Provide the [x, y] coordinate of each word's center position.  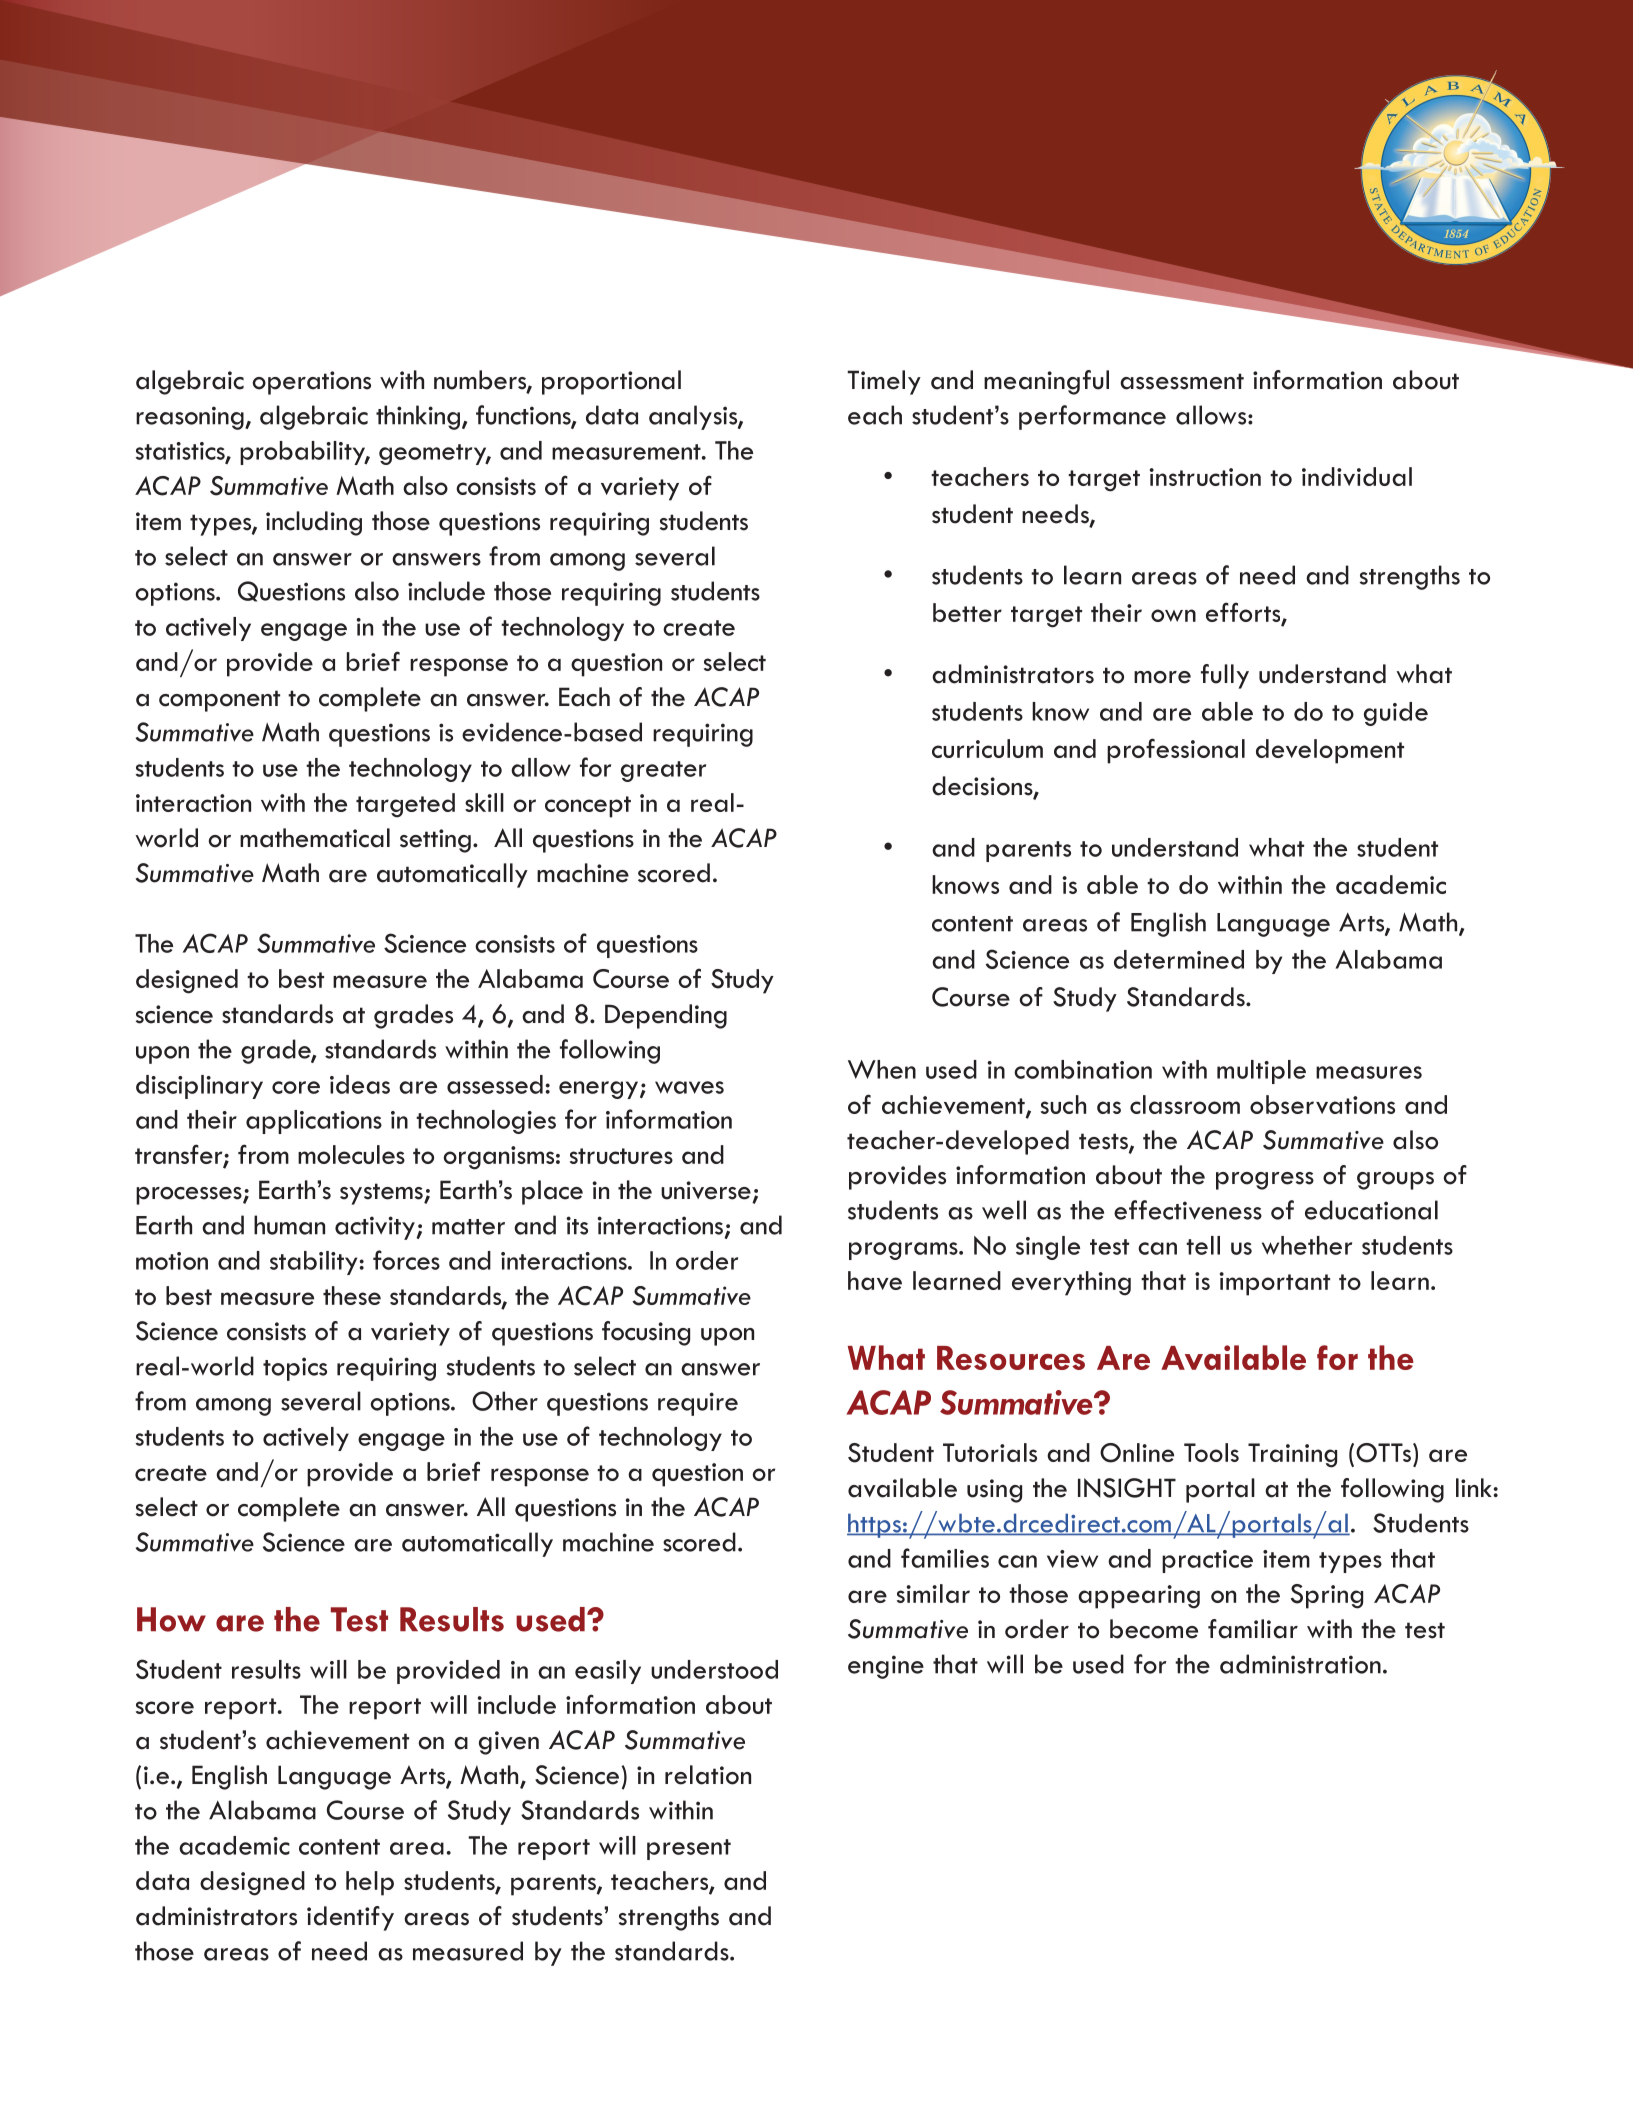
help [370, 1883]
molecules [351, 1154]
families [945, 1558]
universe [706, 1190]
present [689, 1849]
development [1330, 751]
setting [435, 841]
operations [312, 383]
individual [1357, 476]
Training [1292, 1455]
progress [1265, 1181]
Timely [884, 382]
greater [663, 771]
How [171, 1619]
